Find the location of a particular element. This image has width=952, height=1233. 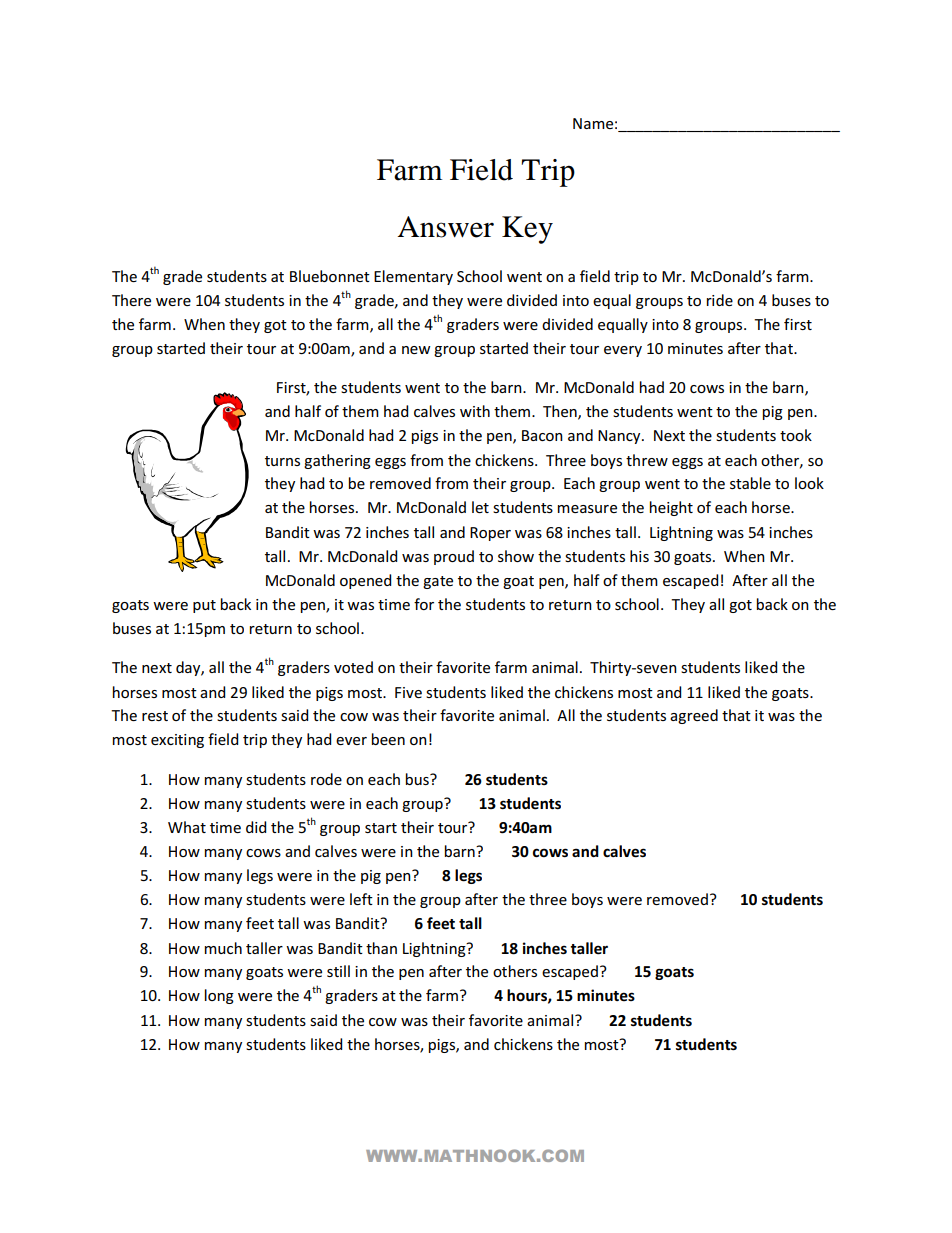

What is located at coordinates (187, 827).
